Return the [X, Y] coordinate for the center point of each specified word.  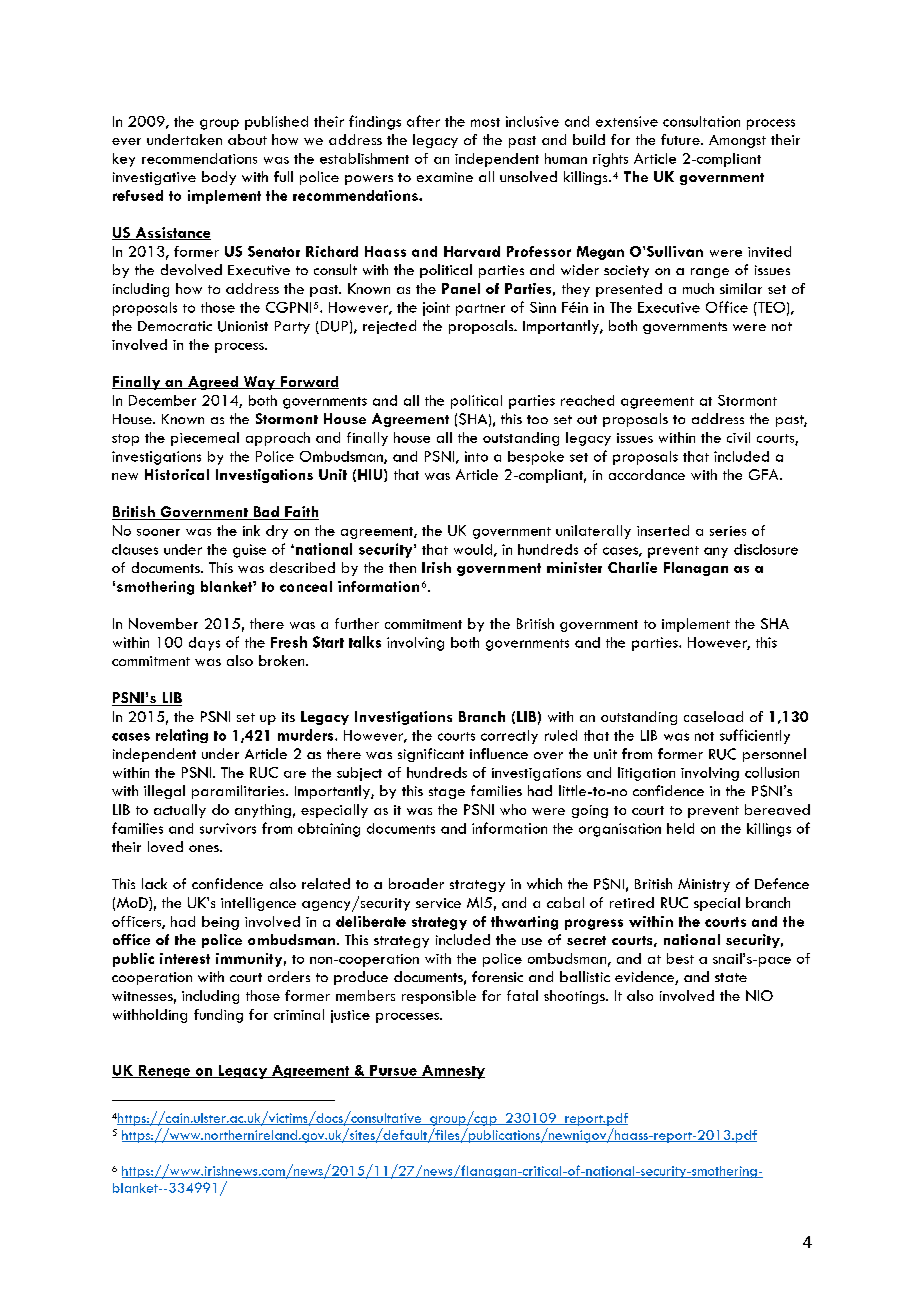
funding [218, 1016]
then [402, 567]
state [731, 977]
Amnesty [452, 1072]
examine [445, 177]
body [219, 178]
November [163, 623]
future [681, 139]
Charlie [632, 567]
